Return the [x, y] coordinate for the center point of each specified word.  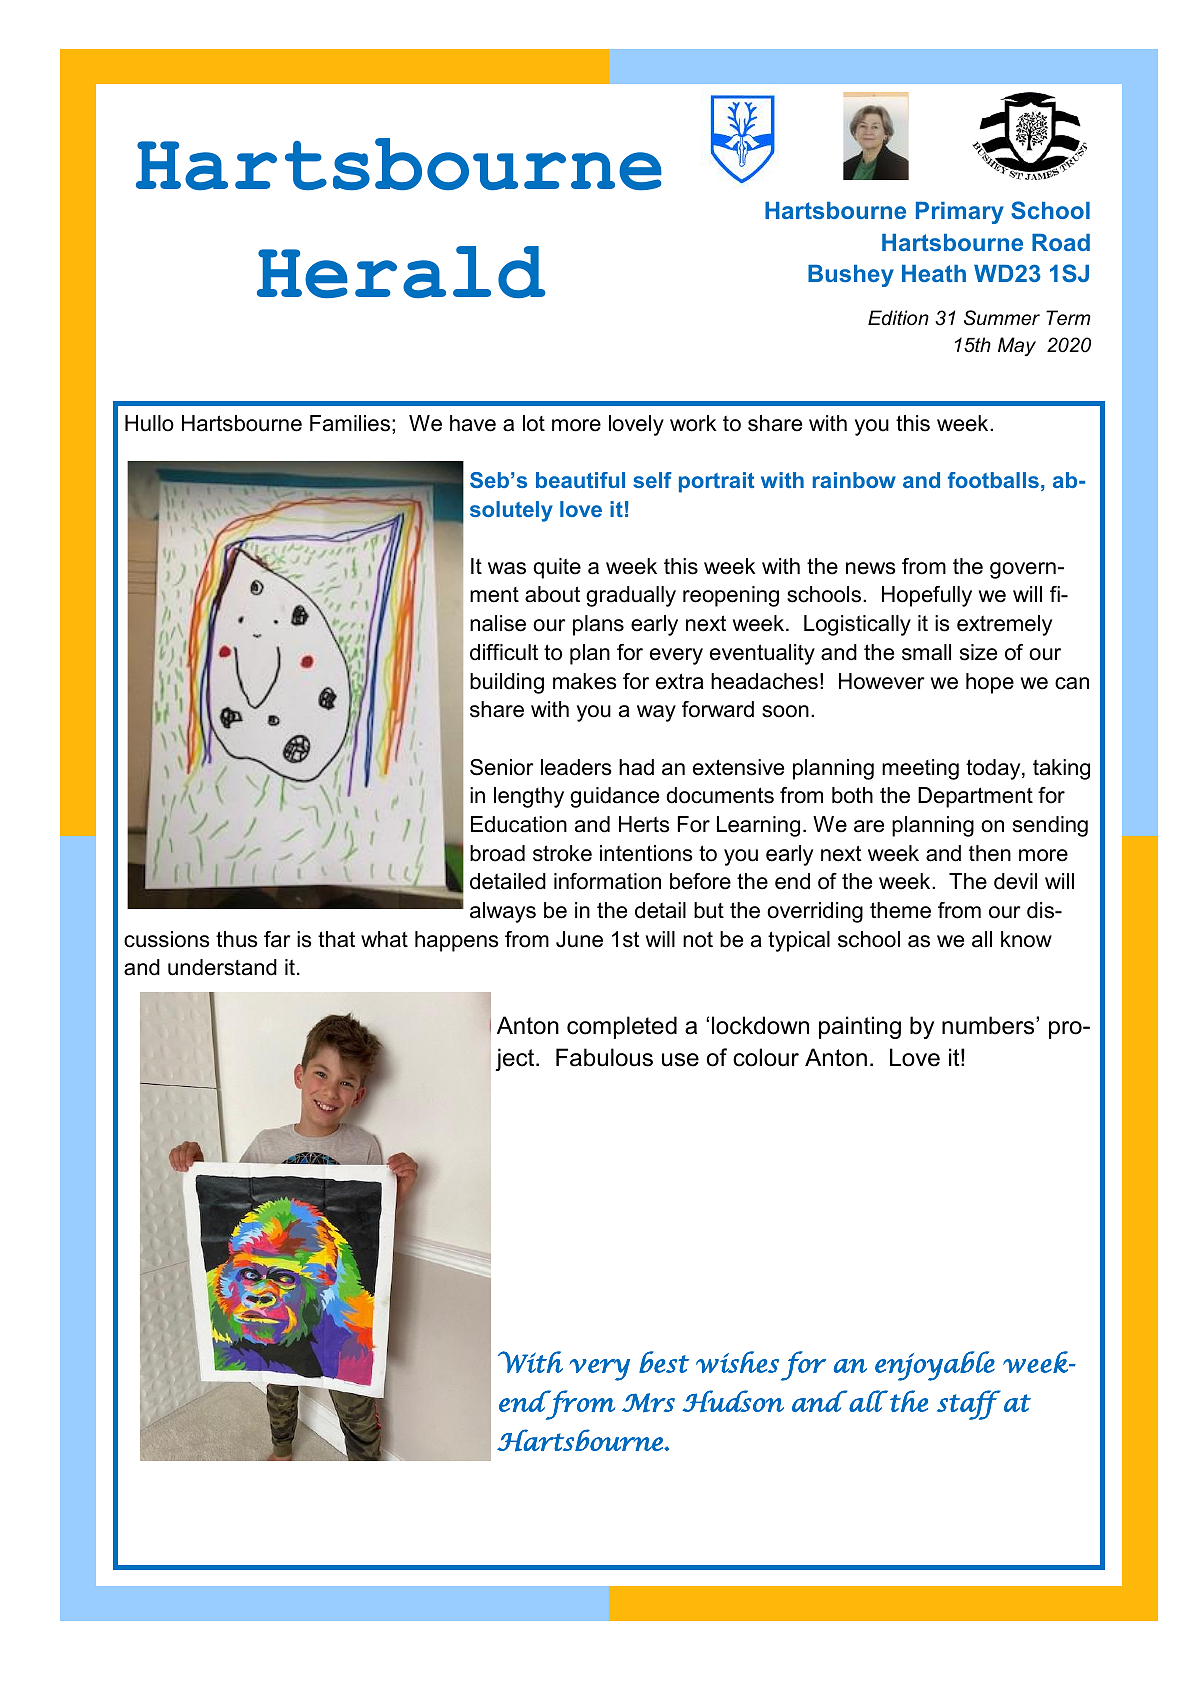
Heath [934, 273]
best [664, 1362]
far [277, 939]
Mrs [648, 1403]
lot [534, 423]
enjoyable [935, 1366]
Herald [401, 272]
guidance [614, 797]
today [994, 769]
